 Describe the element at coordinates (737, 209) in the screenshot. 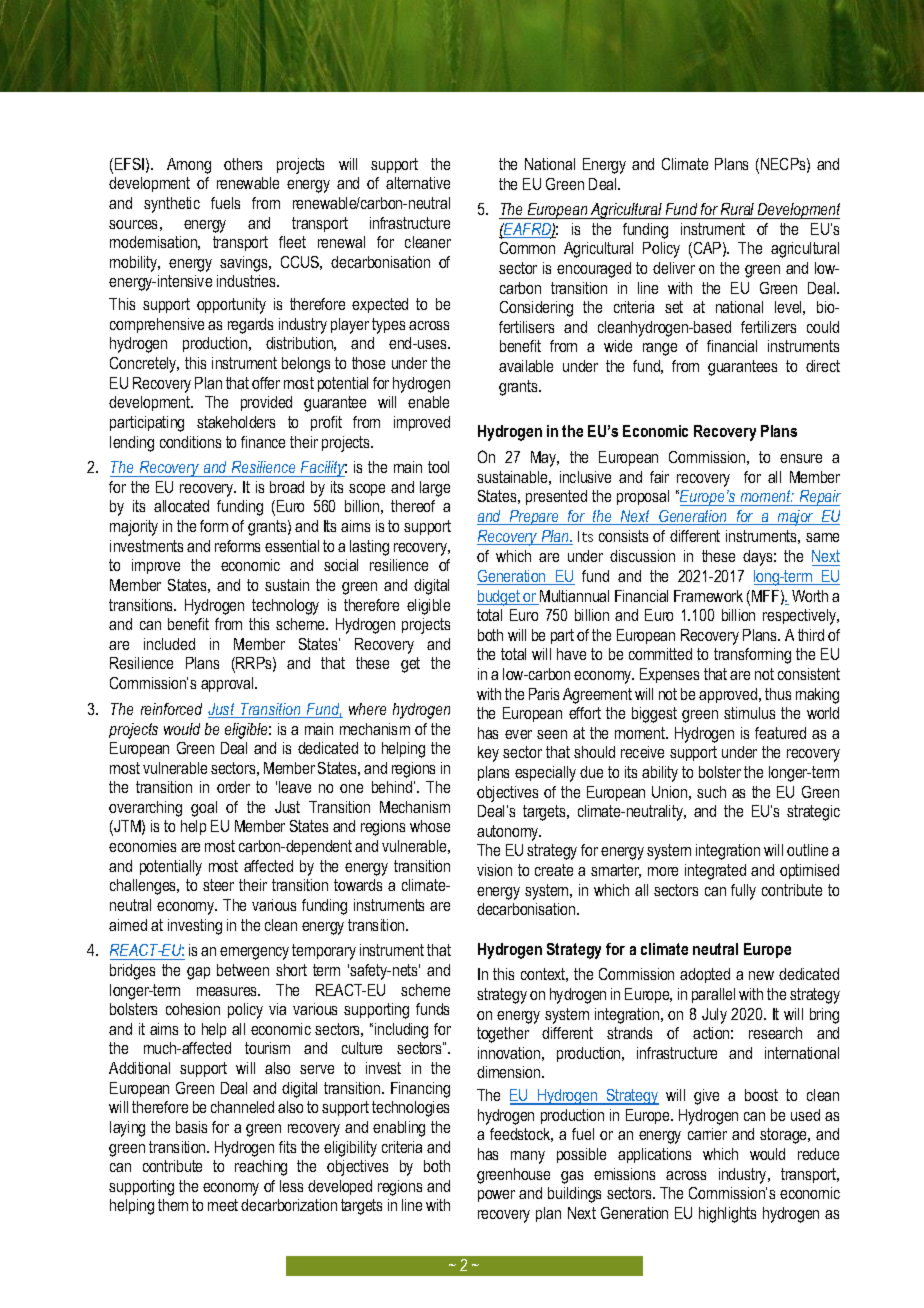

I see `Rural` at that location.
